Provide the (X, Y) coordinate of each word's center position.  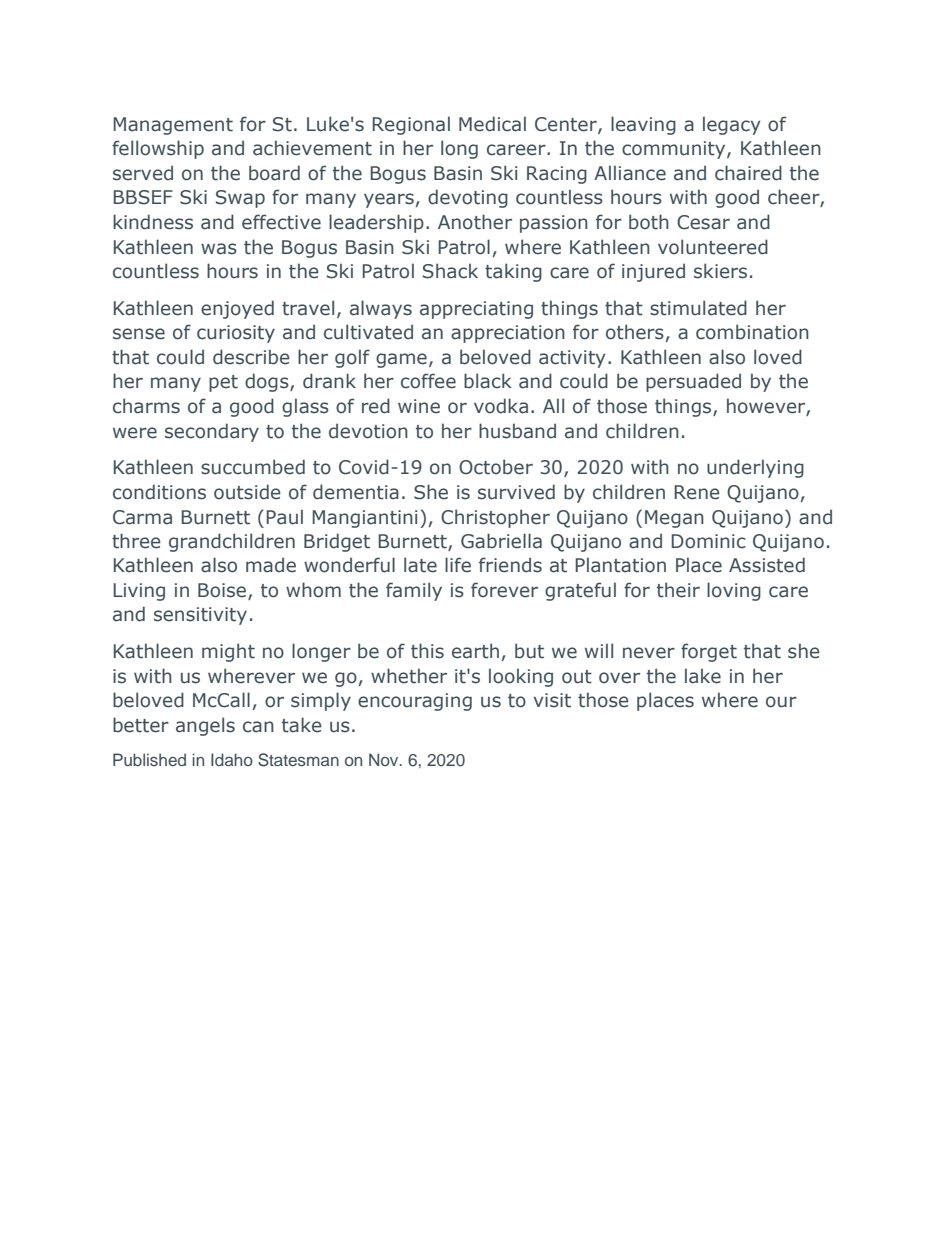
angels (205, 726)
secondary (212, 432)
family (414, 591)
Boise (223, 591)
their (678, 590)
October (496, 467)
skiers (720, 271)
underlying (755, 468)
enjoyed (237, 309)
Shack (450, 271)
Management (173, 126)
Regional (411, 125)
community (675, 150)
